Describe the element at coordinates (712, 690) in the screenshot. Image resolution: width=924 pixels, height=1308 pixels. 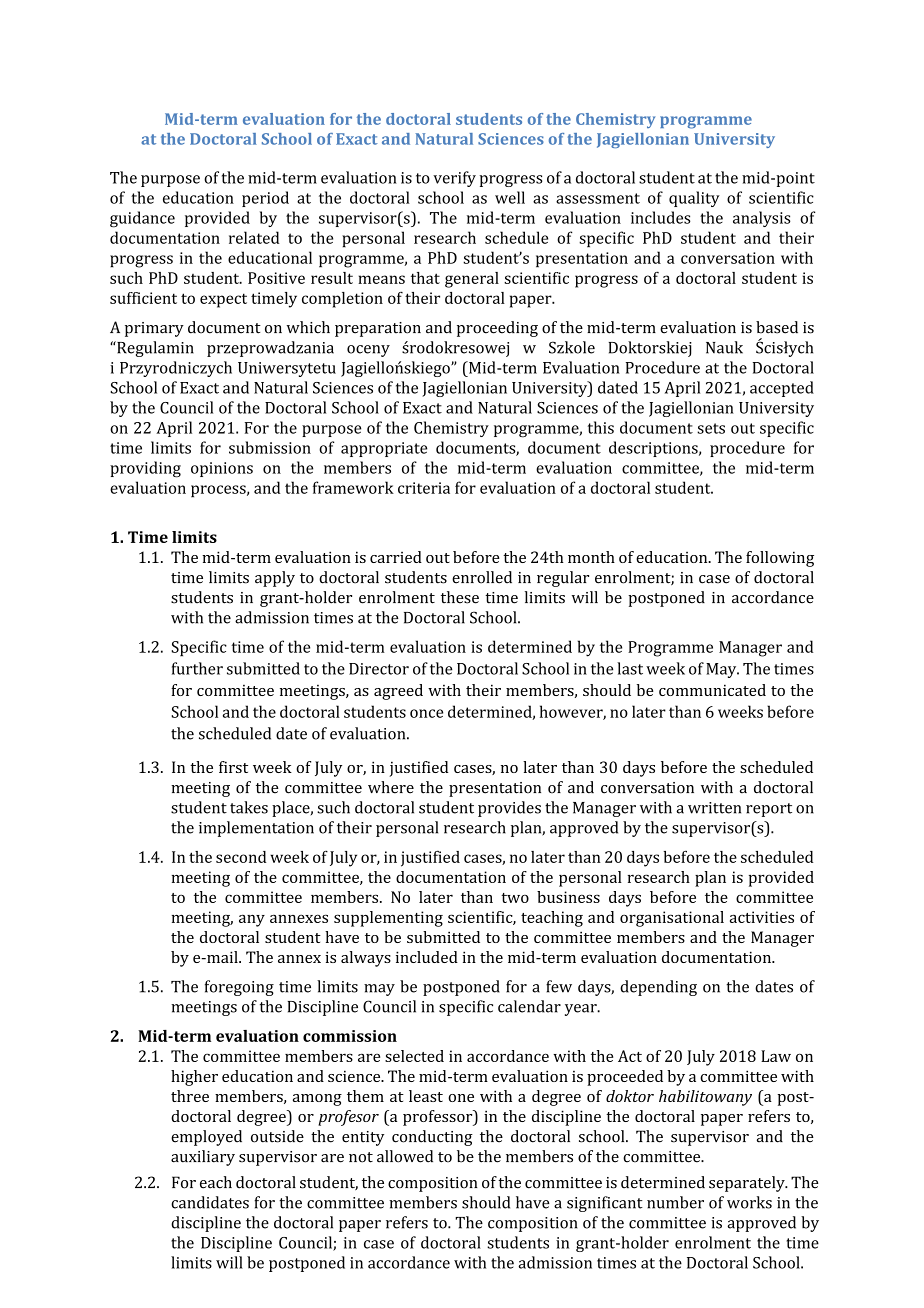
I see `communicated` at that location.
